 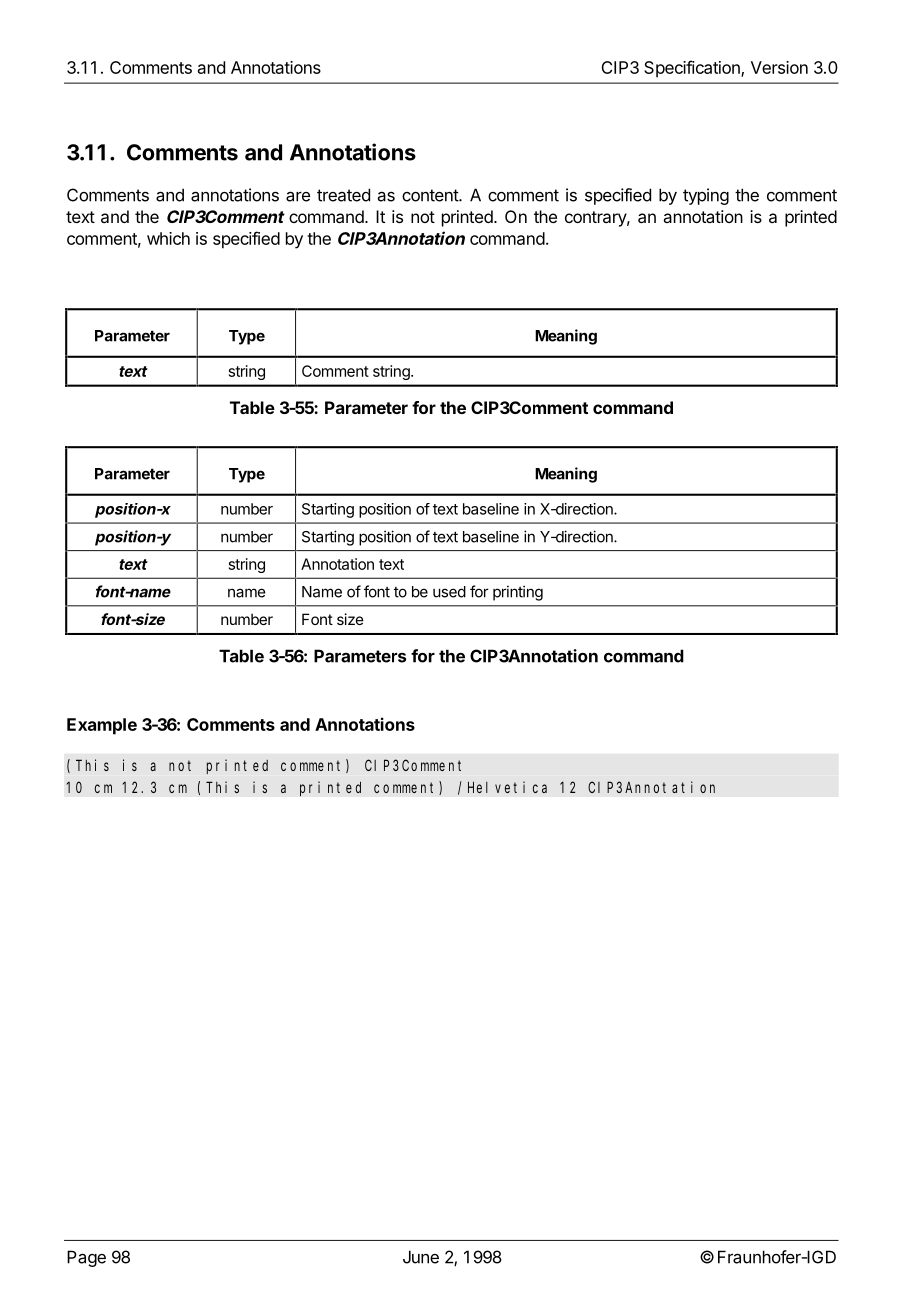 What do you see at coordinates (86, 1258) in the image?
I see `Page` at bounding box center [86, 1258].
